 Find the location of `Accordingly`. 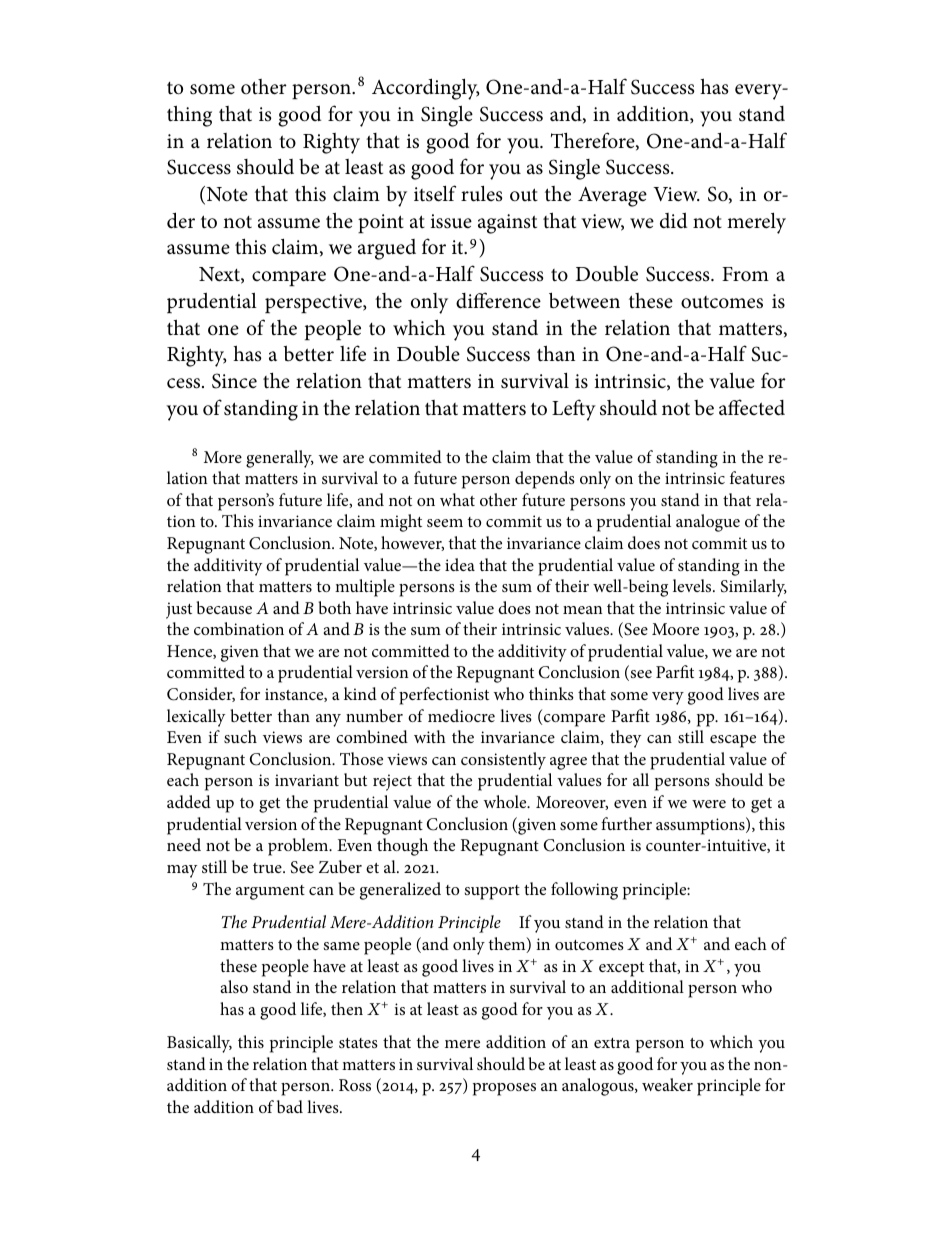

Accordingly is located at coordinates (426, 89).
